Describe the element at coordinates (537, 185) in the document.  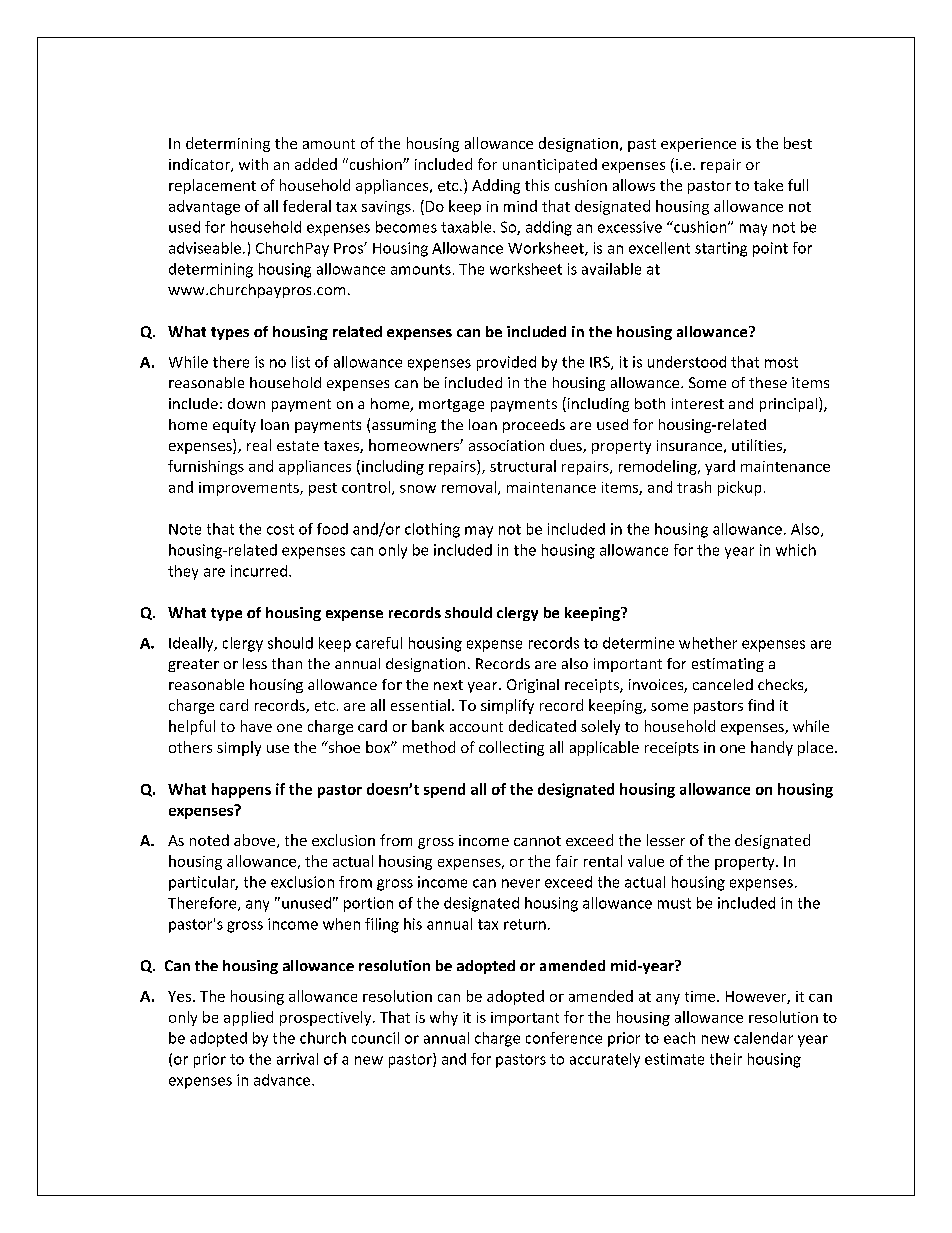
I see `this` at that location.
